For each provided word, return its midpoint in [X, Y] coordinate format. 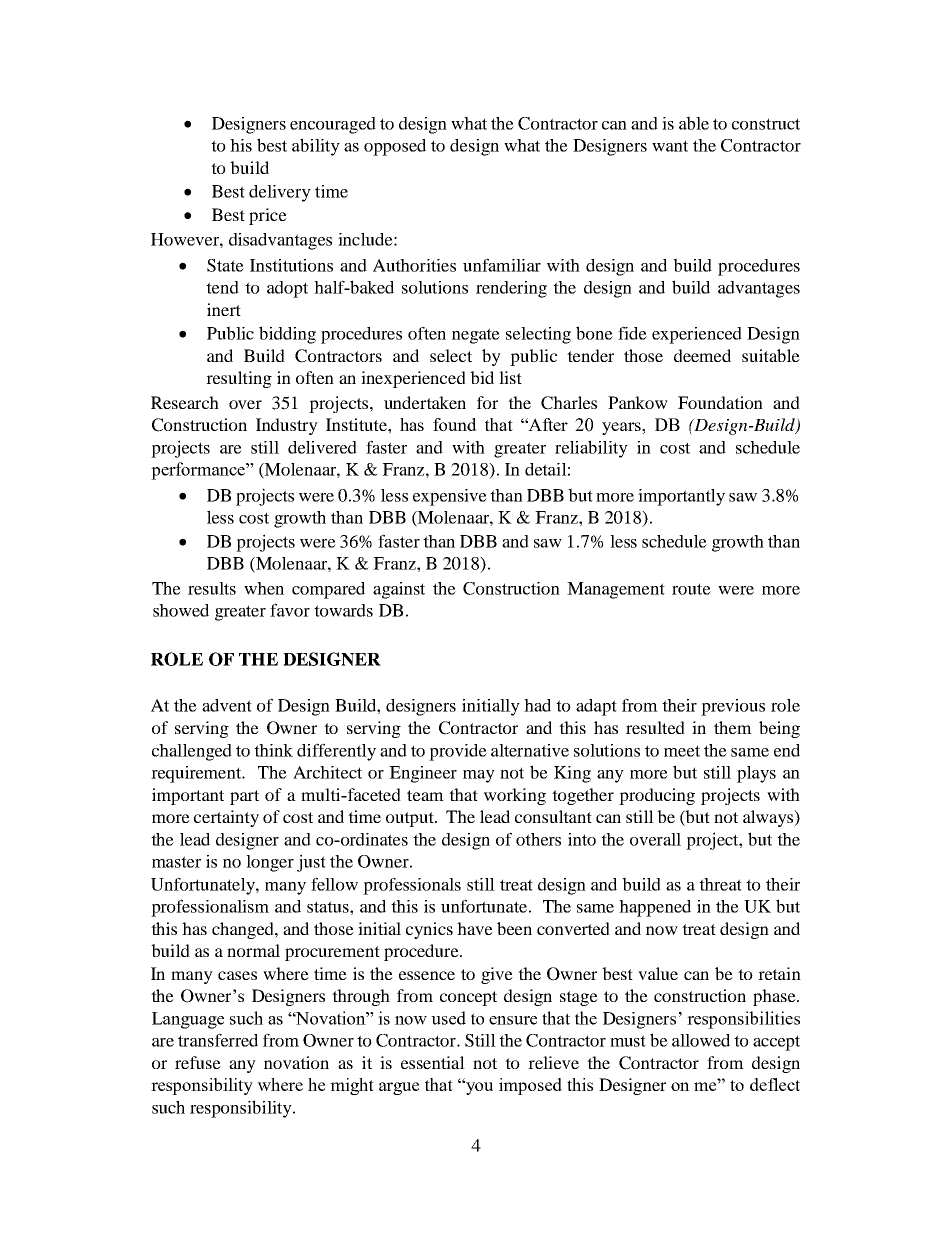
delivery [280, 193]
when [264, 588]
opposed [395, 147]
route [691, 589]
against [399, 590]
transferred [218, 1040]
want [670, 146]
